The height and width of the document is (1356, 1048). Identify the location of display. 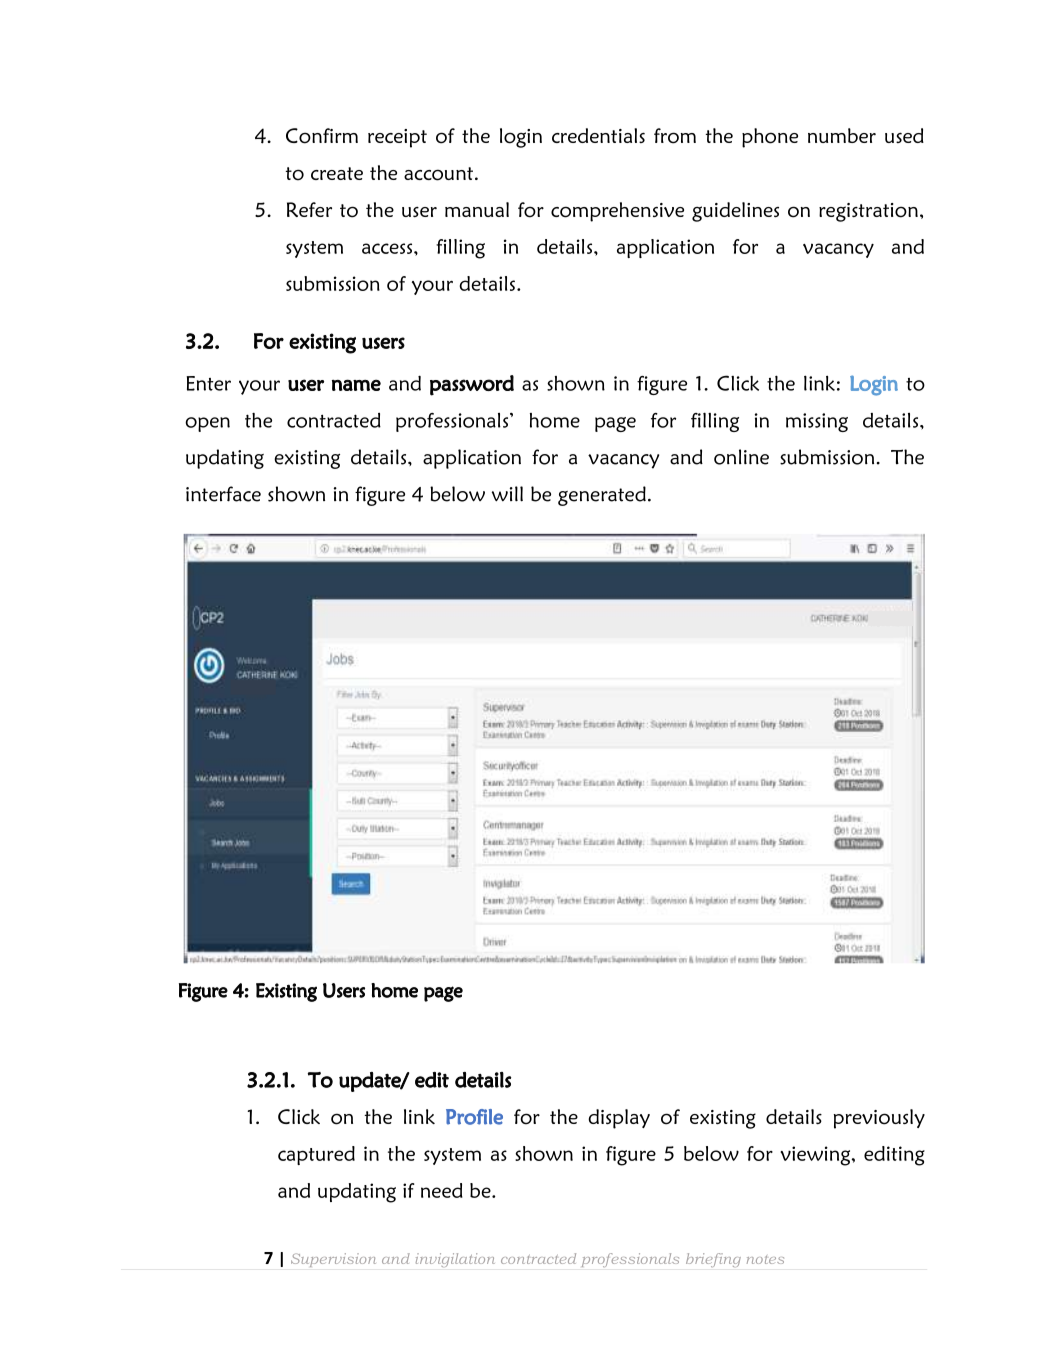
(619, 1119).
